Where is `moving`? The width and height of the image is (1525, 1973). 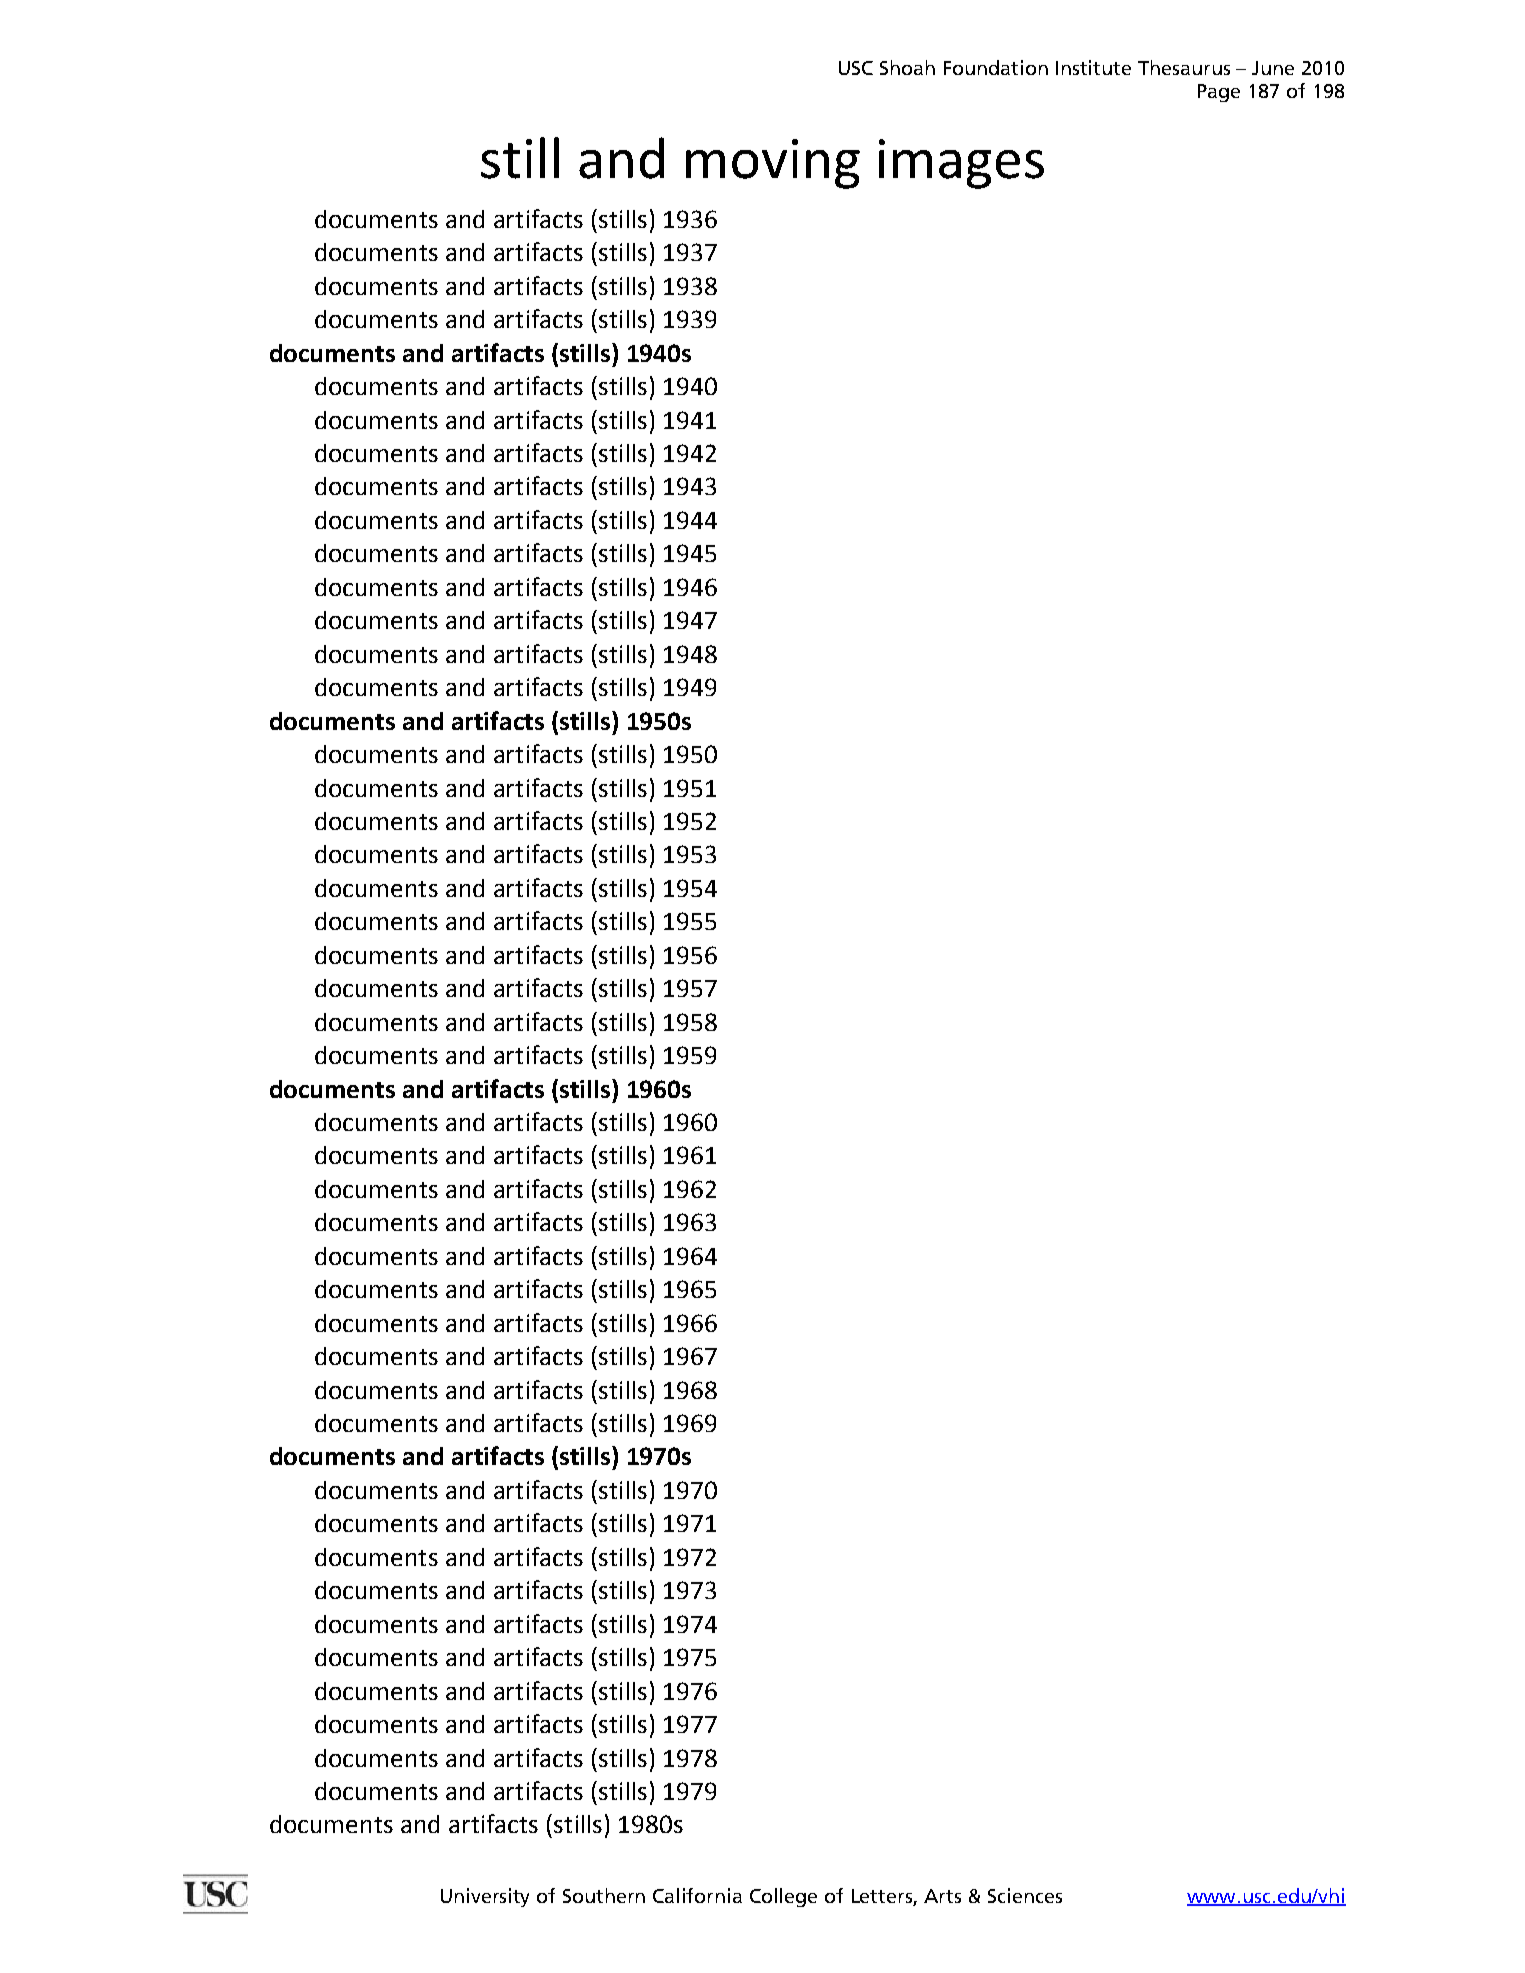 moving is located at coordinates (773, 164).
